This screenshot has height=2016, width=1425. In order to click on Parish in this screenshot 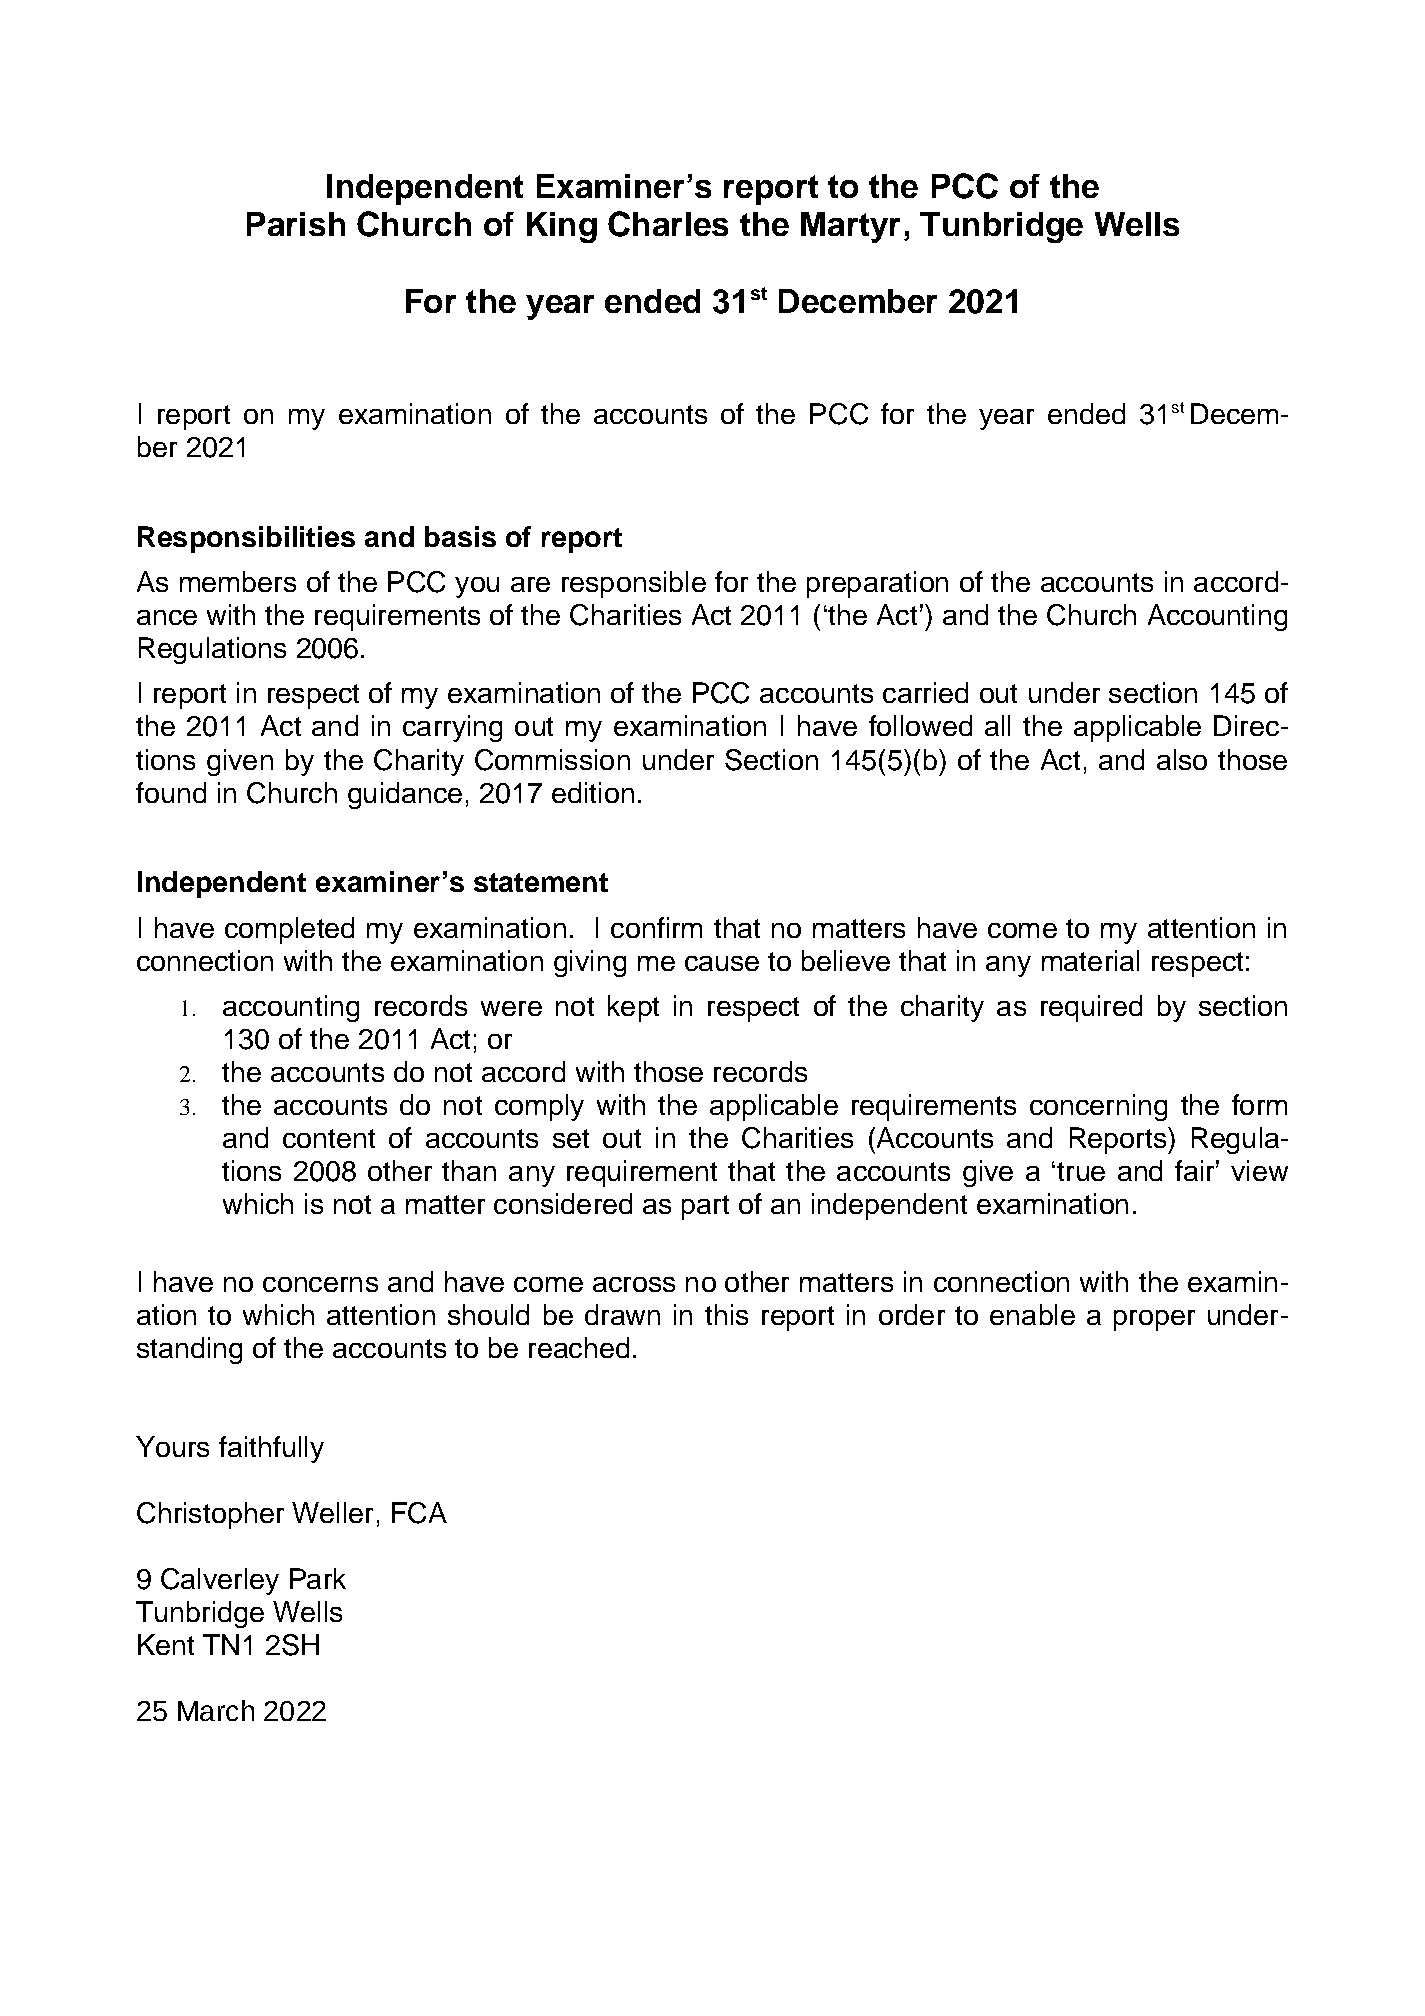, I will do `click(296, 224)`.
